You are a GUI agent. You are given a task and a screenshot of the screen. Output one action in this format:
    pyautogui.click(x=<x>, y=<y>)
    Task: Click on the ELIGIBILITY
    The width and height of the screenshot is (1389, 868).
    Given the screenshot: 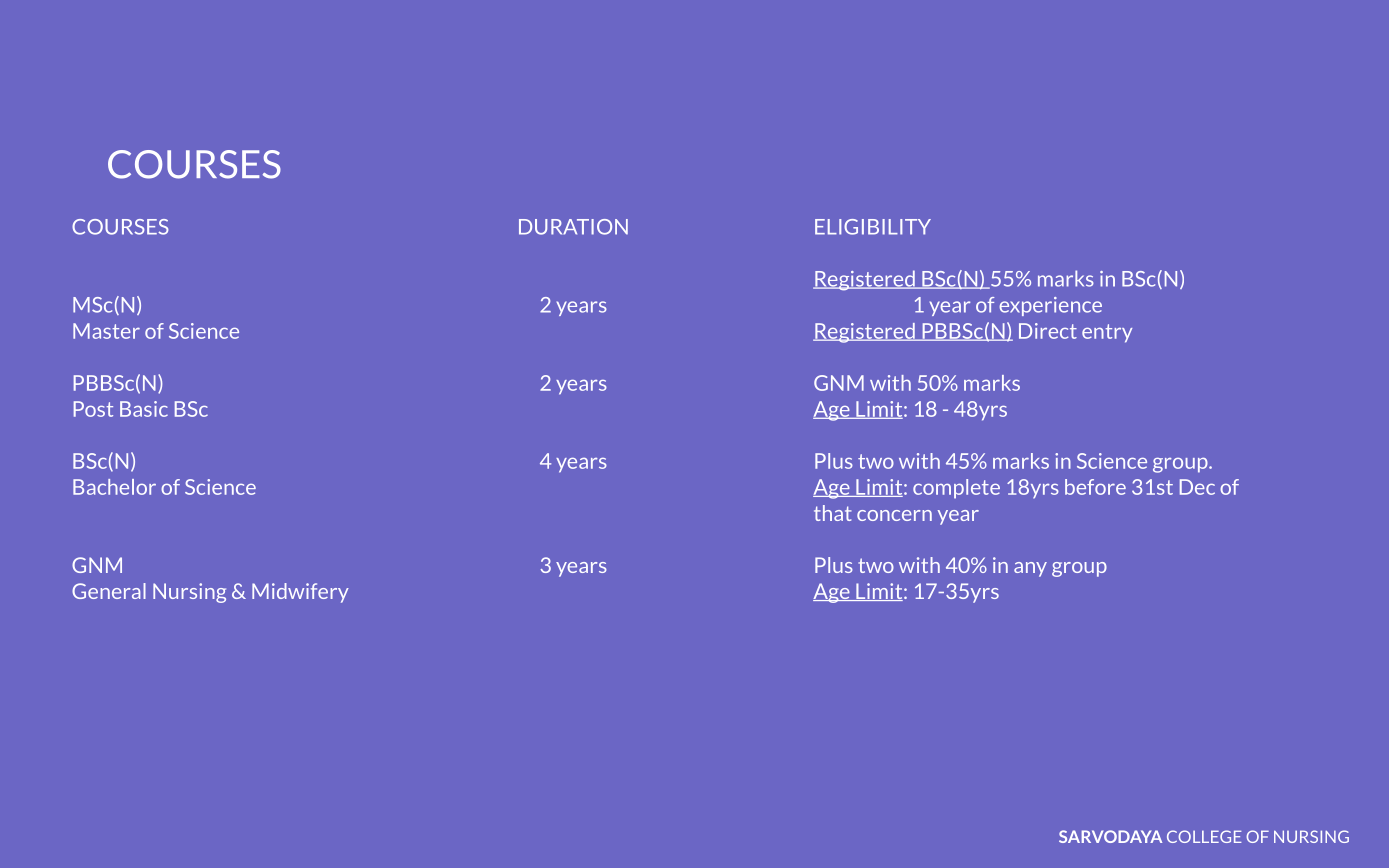 What is the action you would take?
    pyautogui.click(x=873, y=227)
